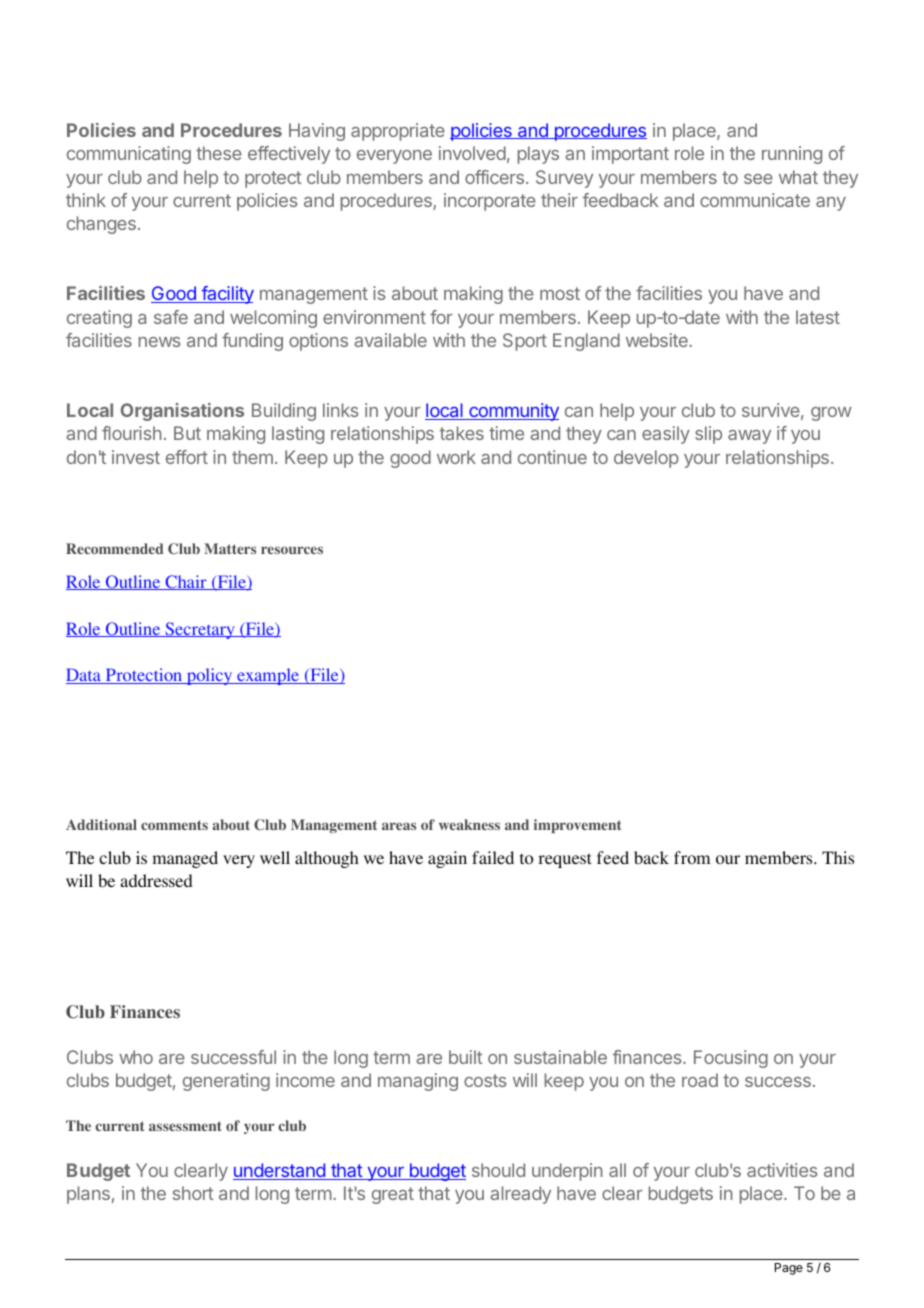  What do you see at coordinates (156, 880) in the page?
I see `addressed` at bounding box center [156, 880].
